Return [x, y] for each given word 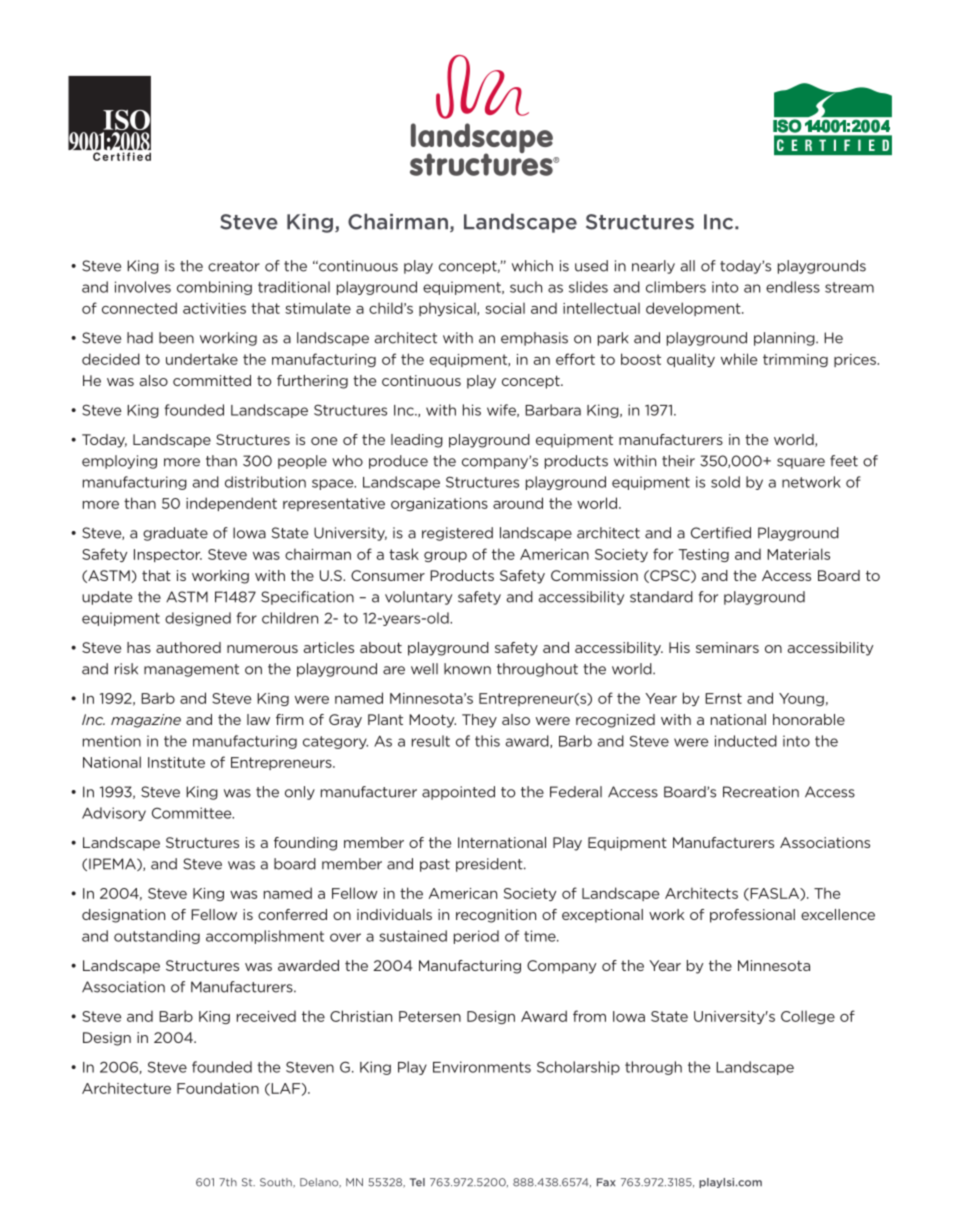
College [808, 1017]
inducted [746, 741]
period [476, 937]
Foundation [218, 1088]
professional [752, 916]
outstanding [157, 937]
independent [231, 504]
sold [725, 482]
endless [793, 287]
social [505, 308]
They [479, 721]
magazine [146, 721]
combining [214, 288]
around [518, 503]
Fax [606, 1182]
